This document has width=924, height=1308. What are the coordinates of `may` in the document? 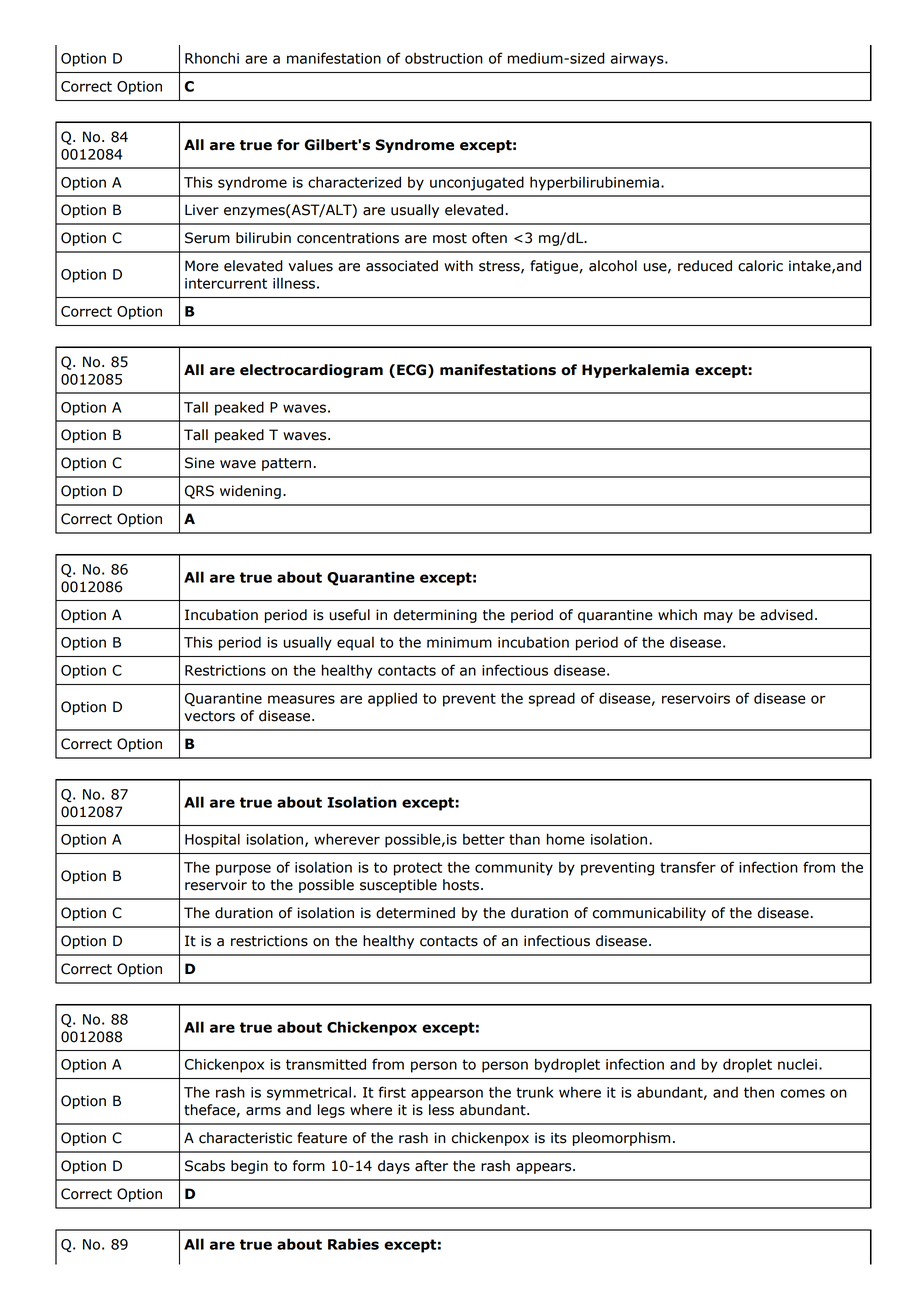 It's located at (718, 617).
